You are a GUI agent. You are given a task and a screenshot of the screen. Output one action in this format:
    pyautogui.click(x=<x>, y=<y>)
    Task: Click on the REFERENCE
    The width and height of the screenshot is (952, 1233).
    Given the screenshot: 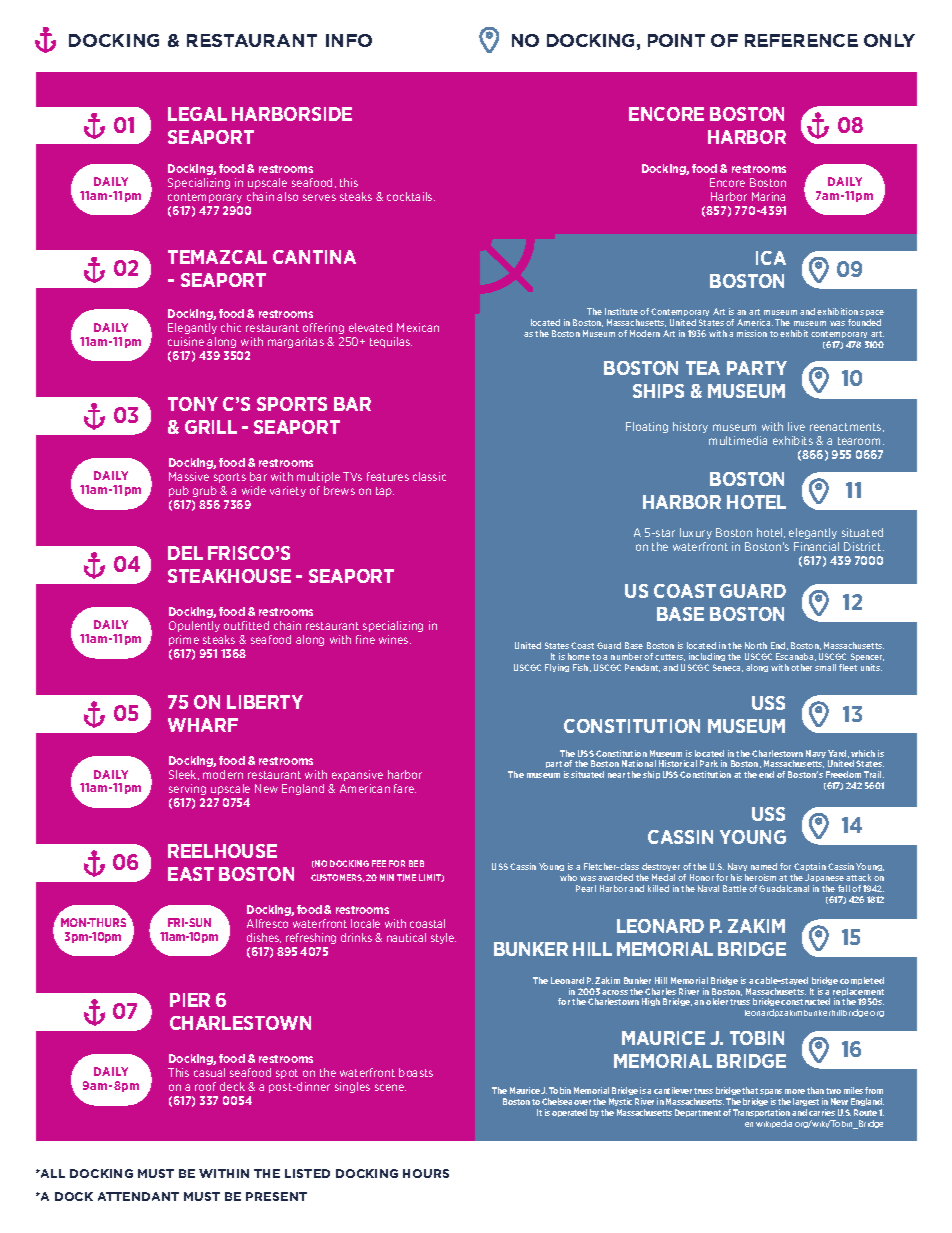 What is the action you would take?
    pyautogui.click(x=801, y=40)
